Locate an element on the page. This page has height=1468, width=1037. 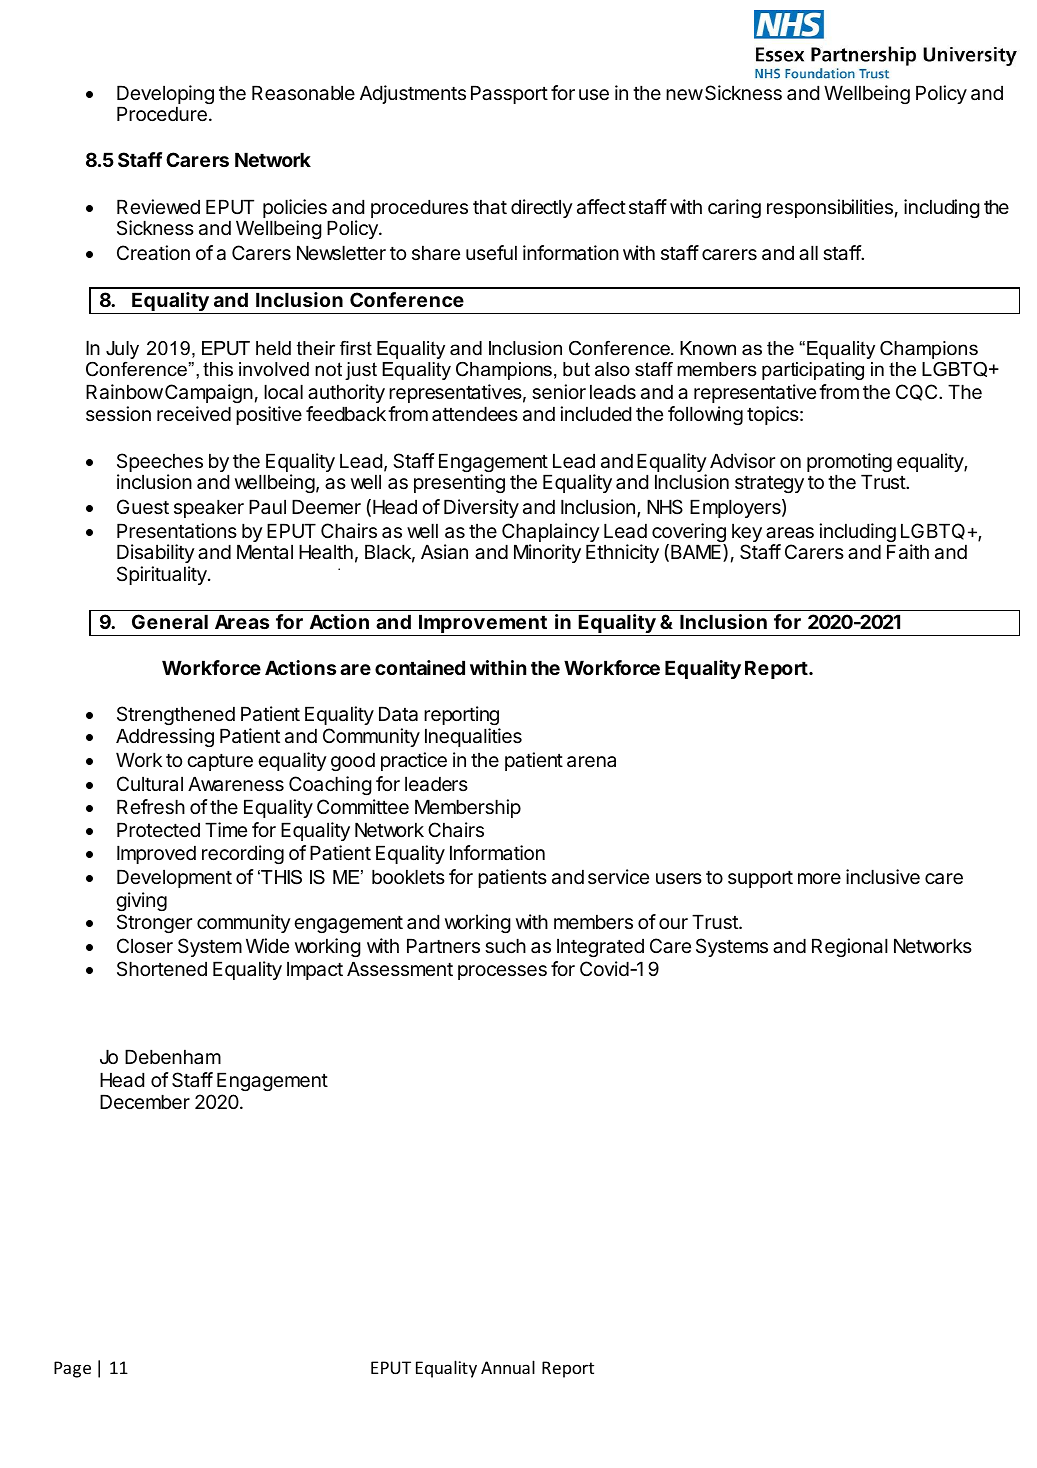
received is located at coordinates (194, 413).
